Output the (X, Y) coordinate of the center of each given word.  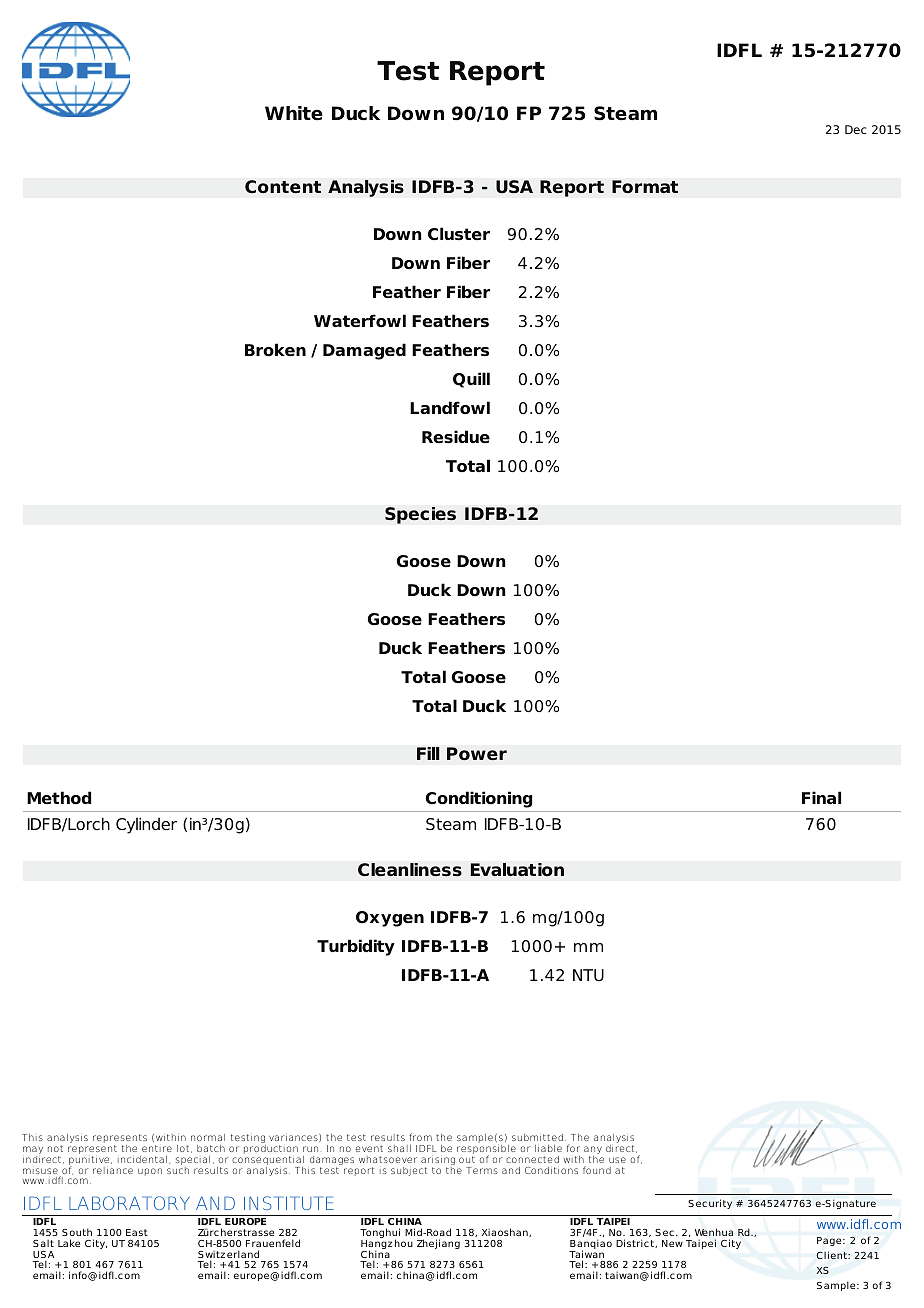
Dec (856, 129)
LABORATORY (129, 1203)
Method (59, 798)
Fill (428, 753)
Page (830, 1241)
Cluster (459, 234)
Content (283, 187)
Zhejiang (438, 1244)
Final (821, 797)
